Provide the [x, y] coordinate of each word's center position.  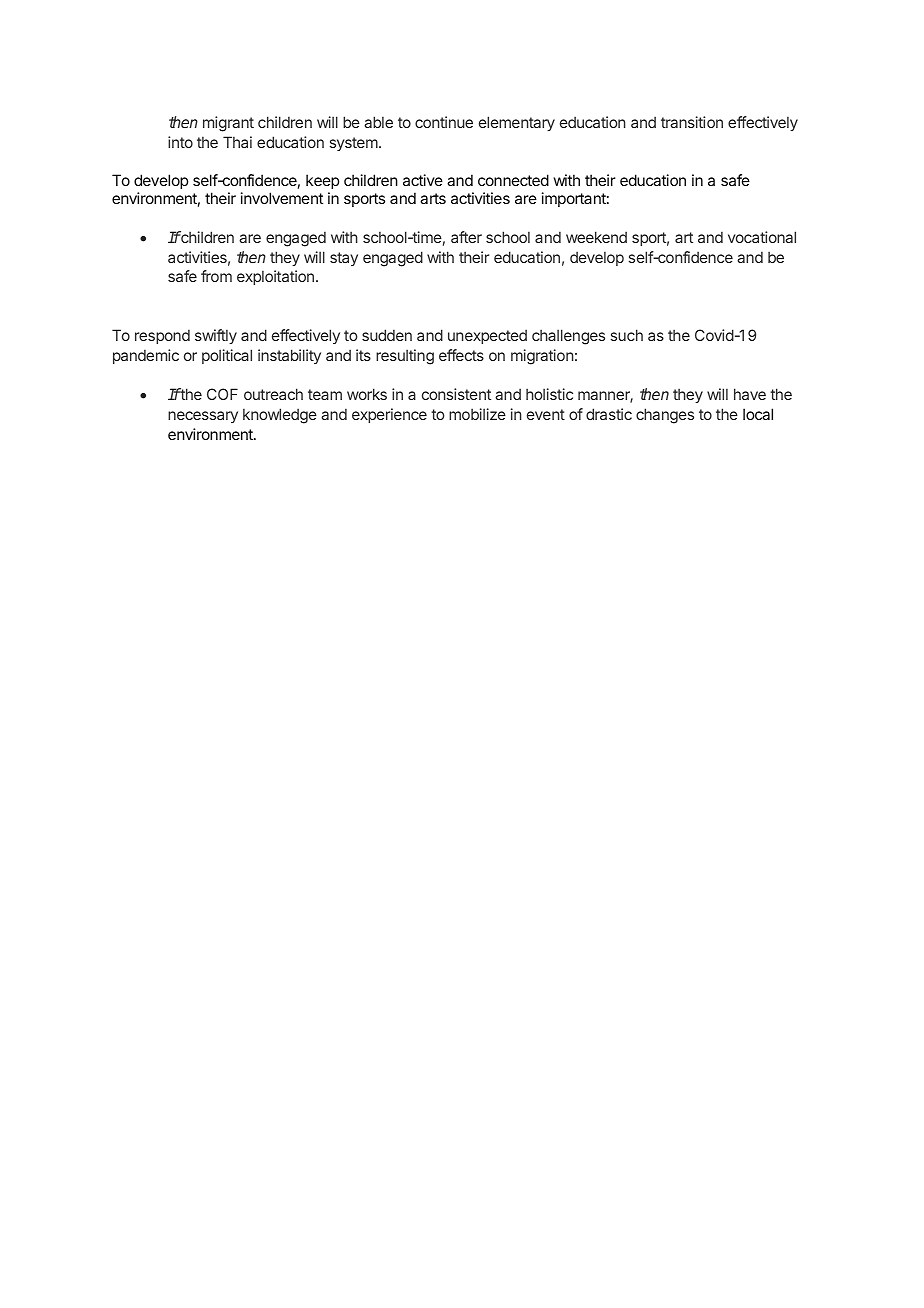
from [216, 276]
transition [692, 122]
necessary [203, 417]
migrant [228, 124]
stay [344, 259]
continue [444, 122]
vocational [762, 237]
